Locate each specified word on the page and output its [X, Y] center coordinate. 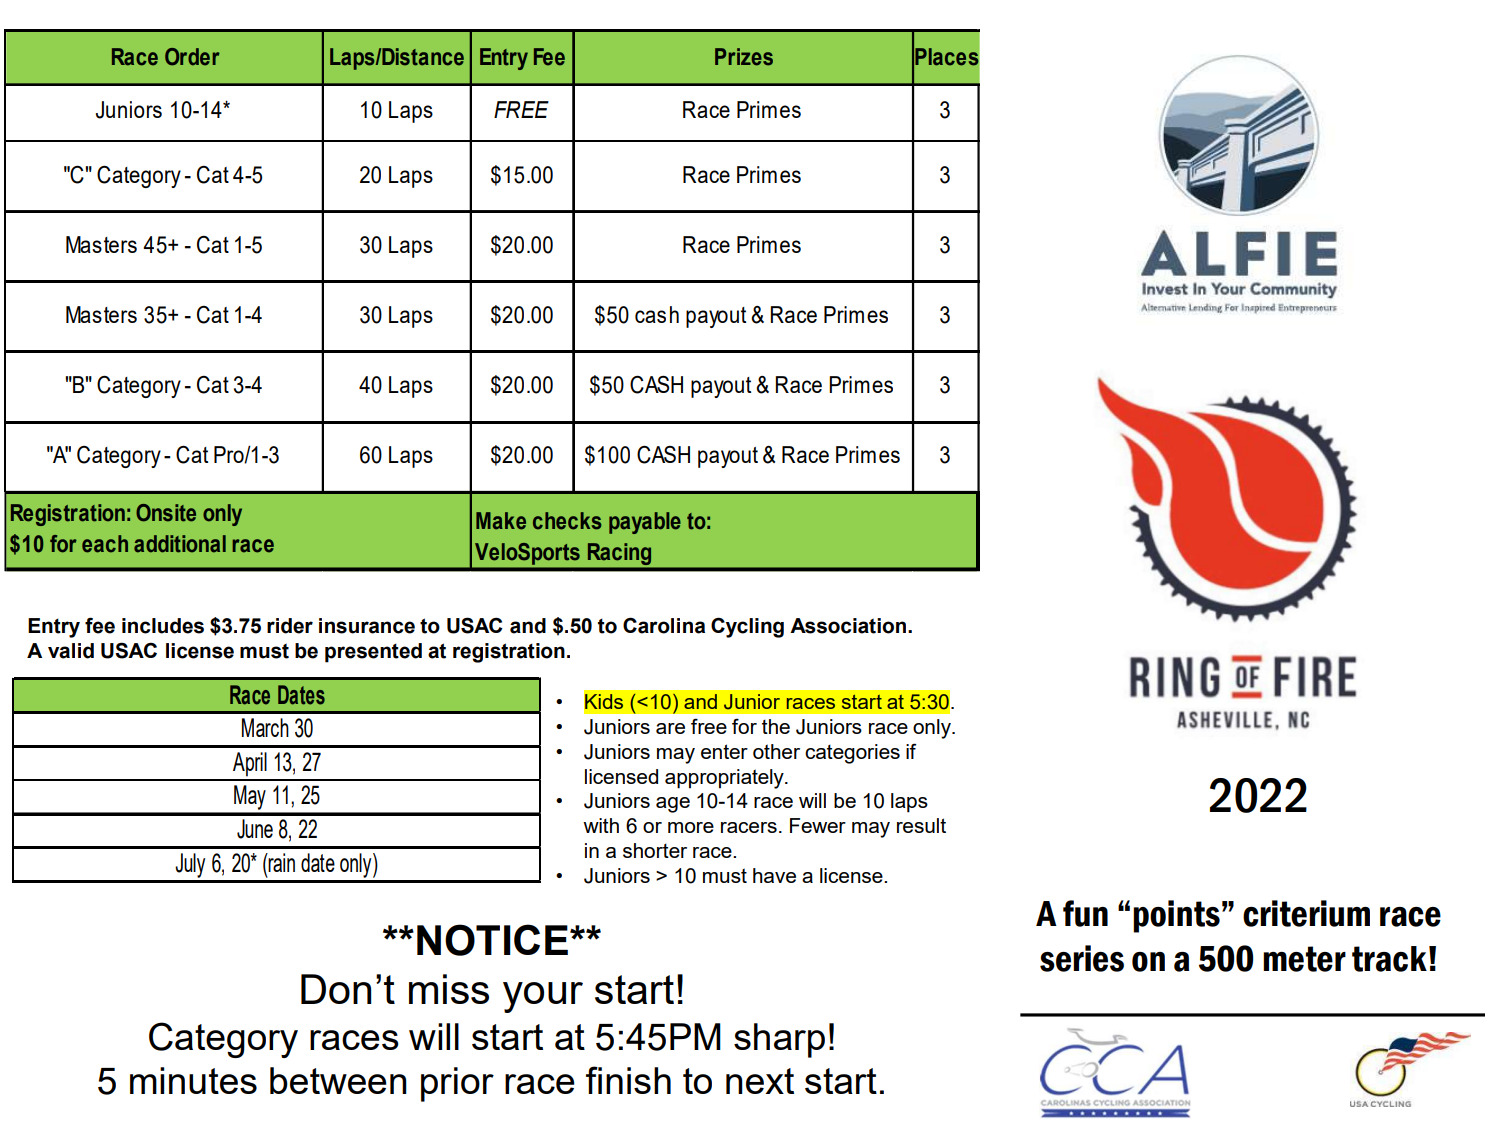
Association [848, 626]
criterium [1306, 913]
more [691, 827]
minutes [193, 1080]
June [255, 829]
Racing [619, 554]
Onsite [166, 513]
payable [645, 523]
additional [180, 544]
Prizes [744, 57]
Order [192, 57]
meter [1304, 959]
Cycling [747, 627]
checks [567, 521]
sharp [779, 1040]
